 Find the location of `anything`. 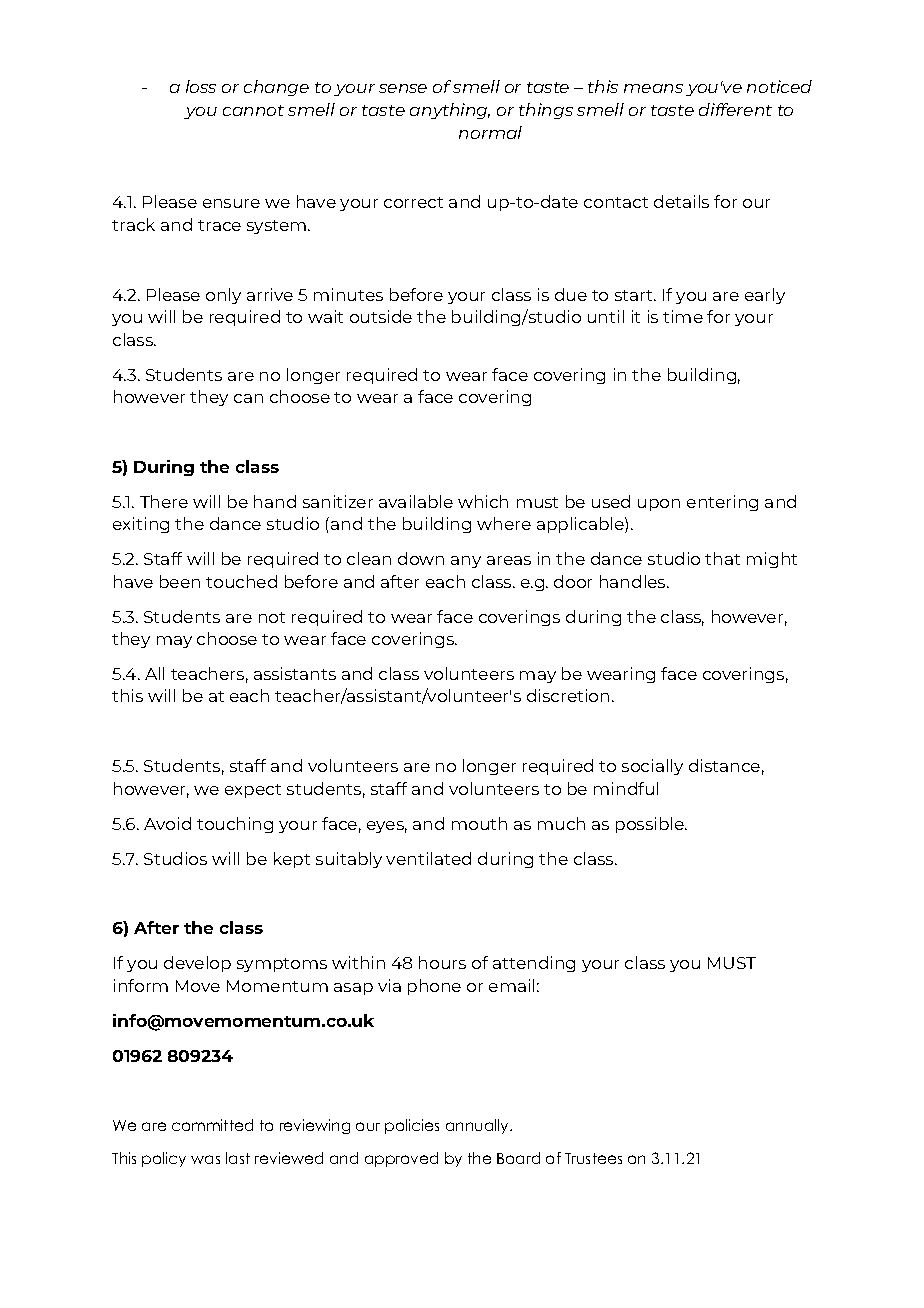

anything is located at coordinates (450, 111).
